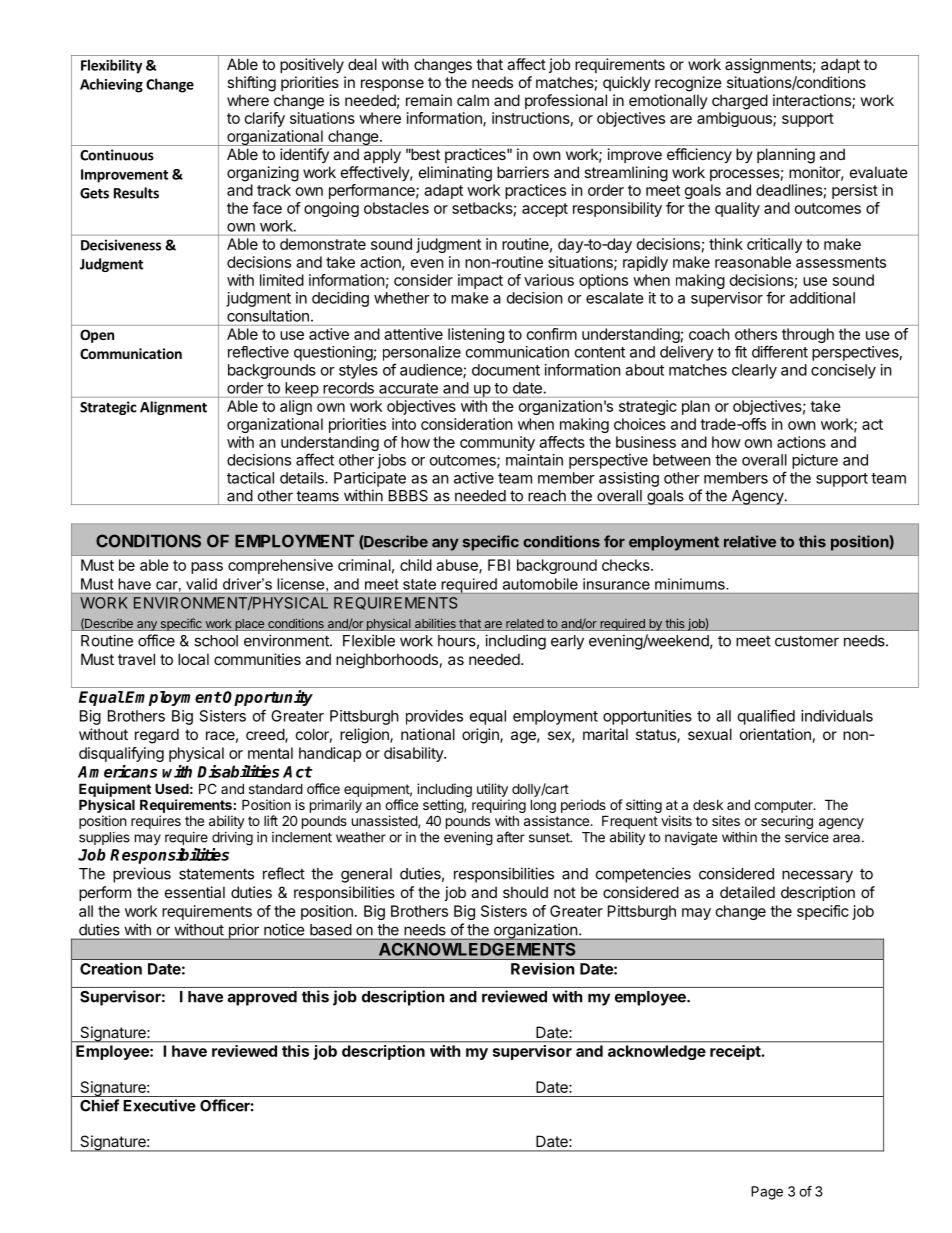  Describe the element at coordinates (251, 84) in the document. I see `shifting` at that location.
